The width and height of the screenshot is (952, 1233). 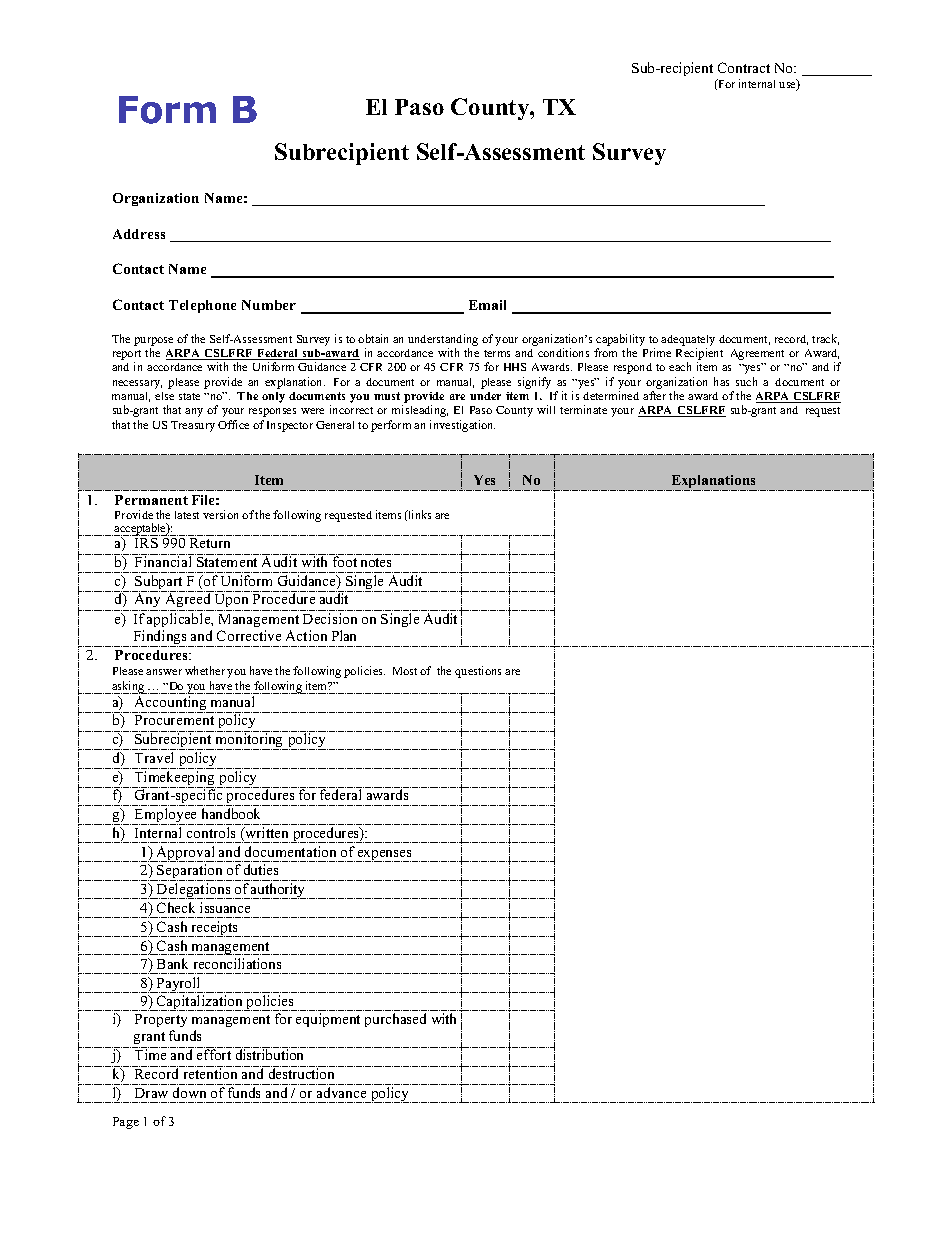 I want to click on adequately, so click(x=688, y=342).
